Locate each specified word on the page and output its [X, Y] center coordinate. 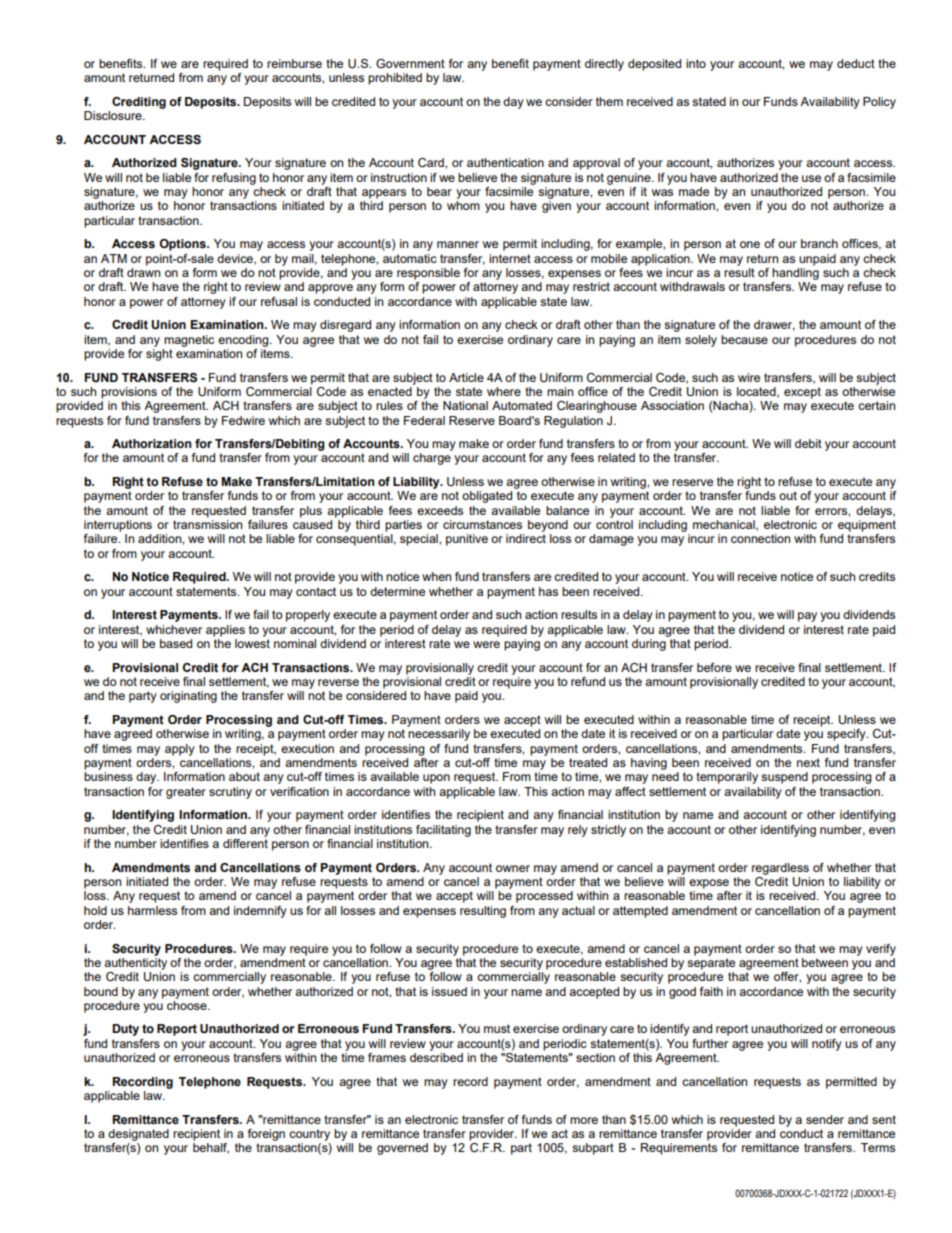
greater [186, 793]
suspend [784, 778]
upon [436, 779]
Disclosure [114, 115]
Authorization [152, 443]
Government [410, 63]
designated [138, 1135]
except [802, 393]
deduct [856, 63]
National [465, 405]
